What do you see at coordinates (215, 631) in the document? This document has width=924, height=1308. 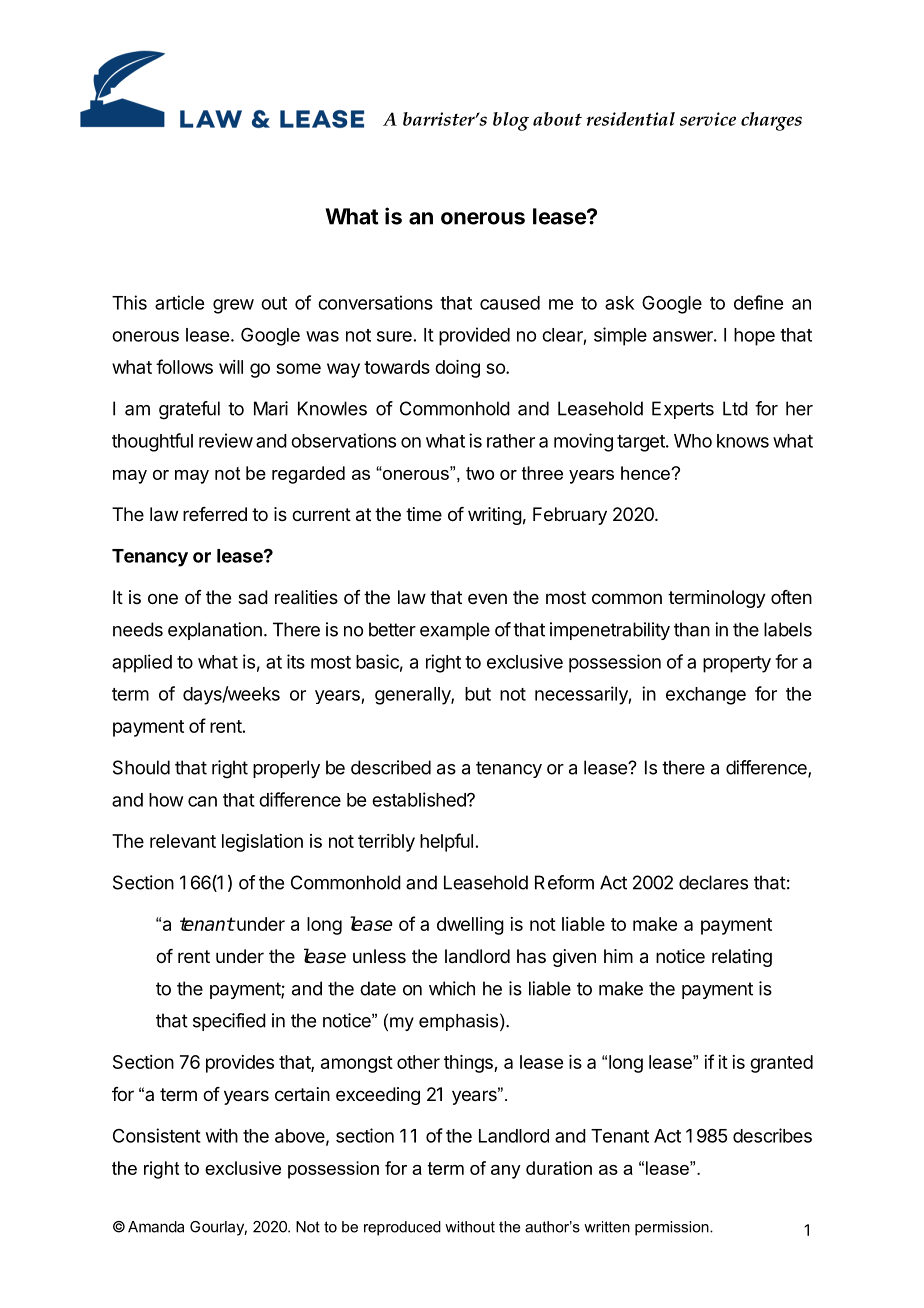 I see `explanation` at bounding box center [215, 631].
